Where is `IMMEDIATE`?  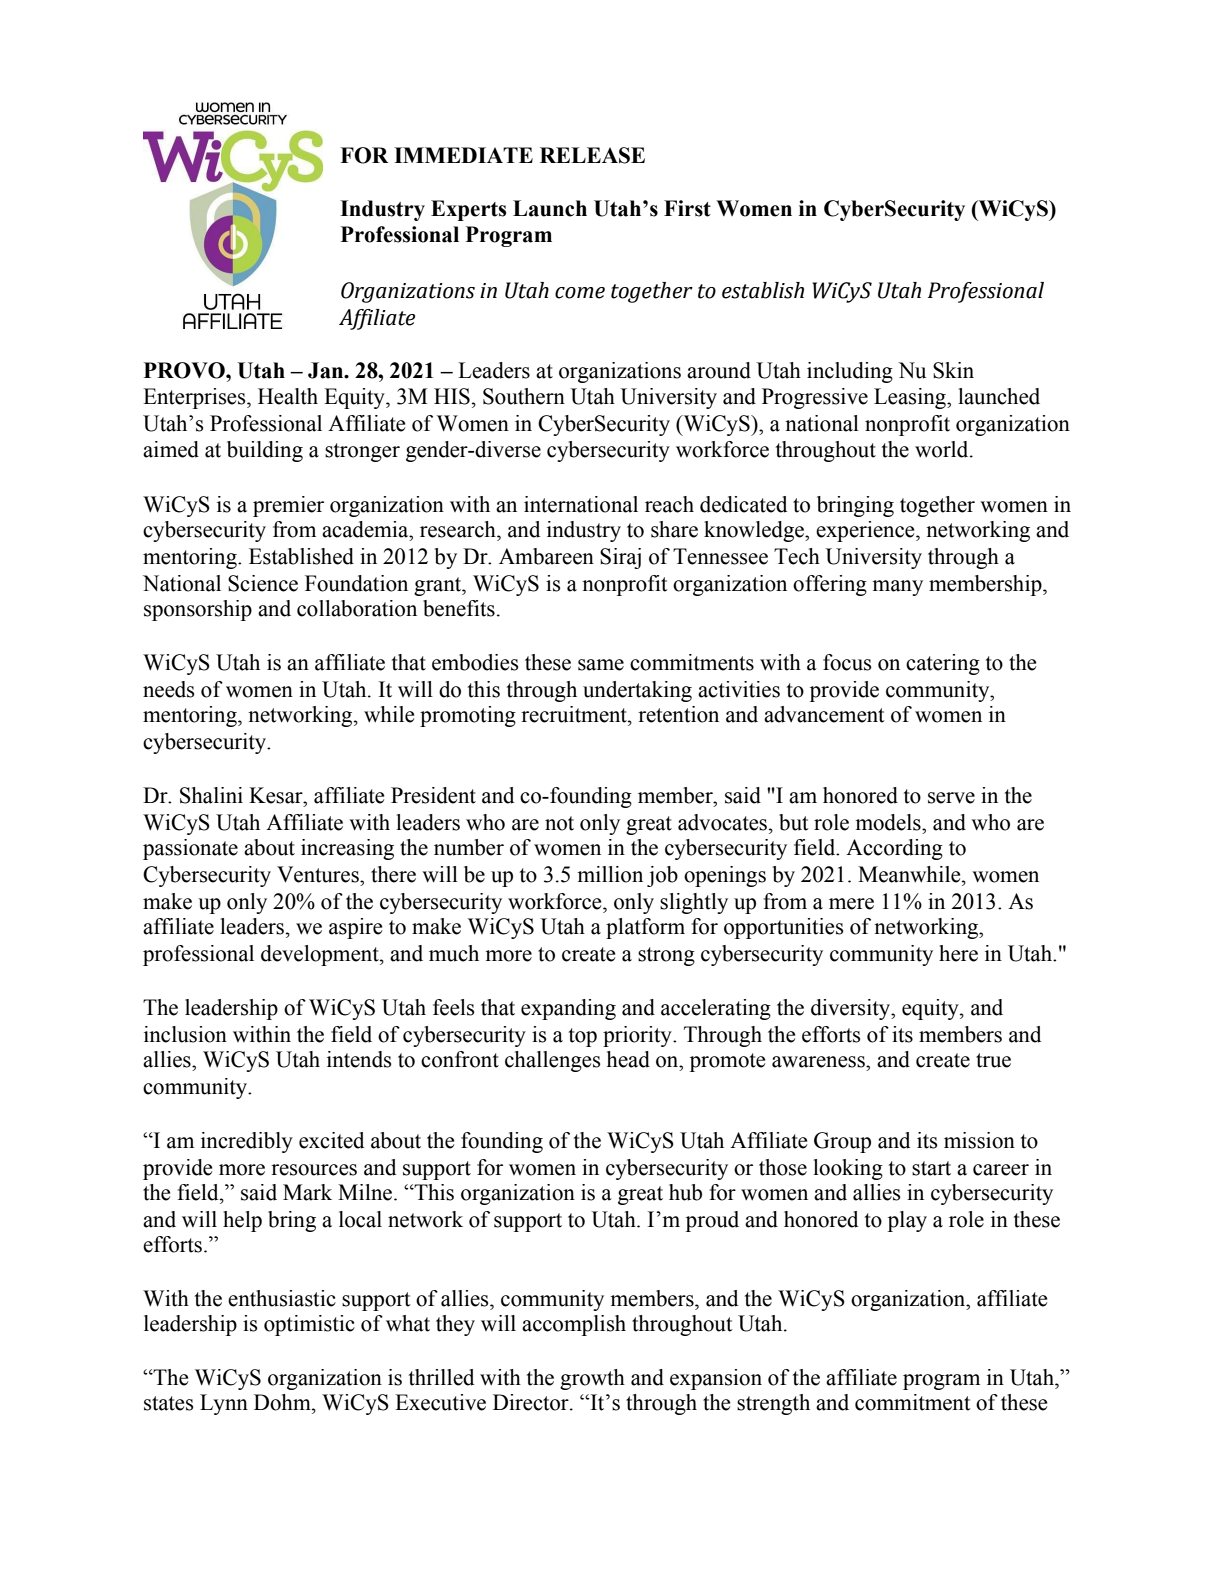 IMMEDIATE is located at coordinates (463, 155).
